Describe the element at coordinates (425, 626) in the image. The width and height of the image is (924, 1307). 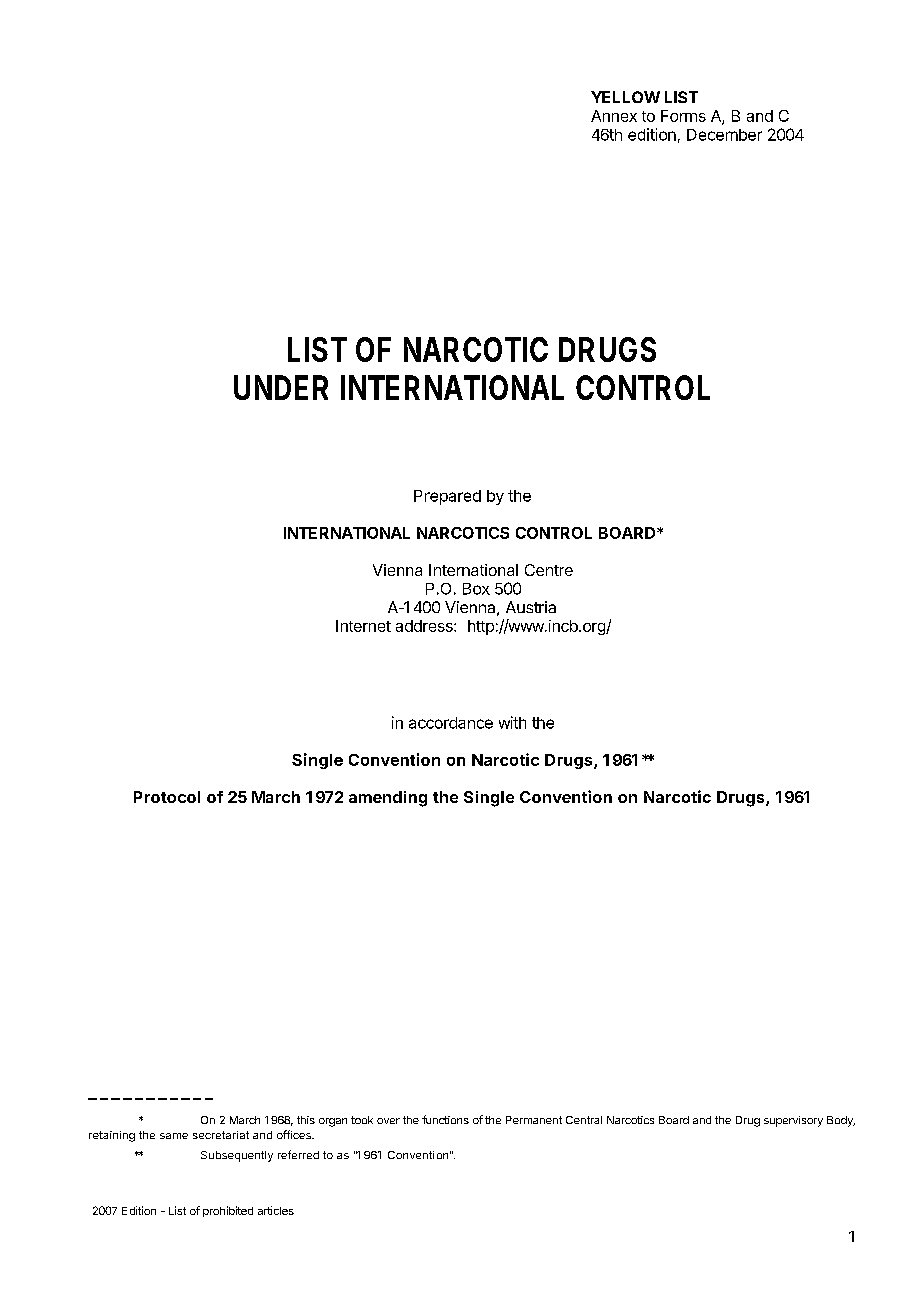
I see `address` at that location.
